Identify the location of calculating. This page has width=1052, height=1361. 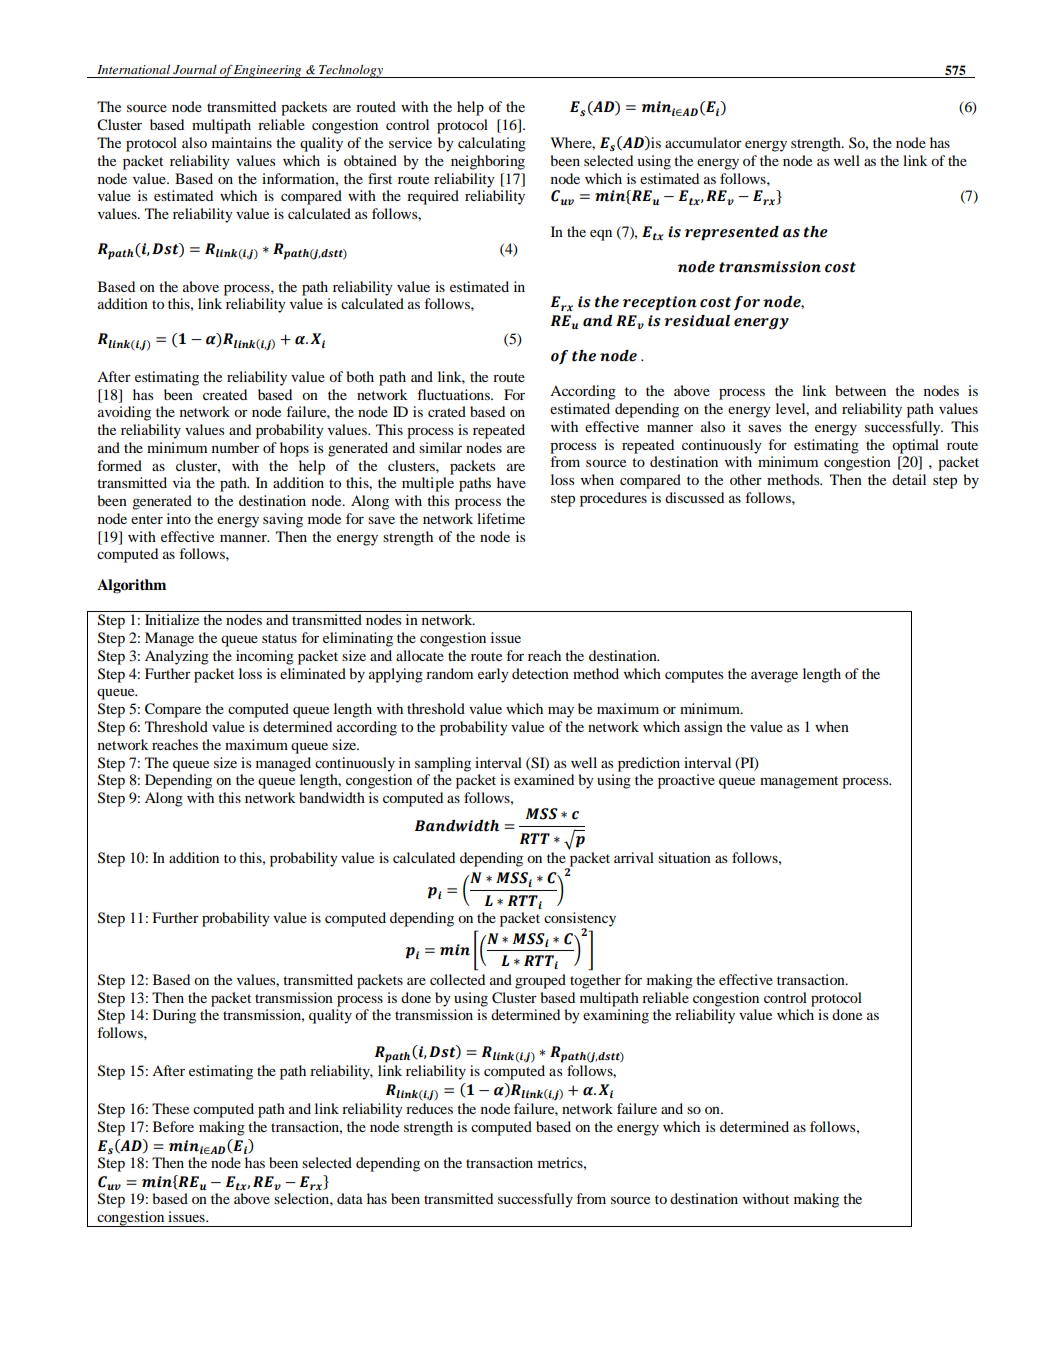
(492, 144).
